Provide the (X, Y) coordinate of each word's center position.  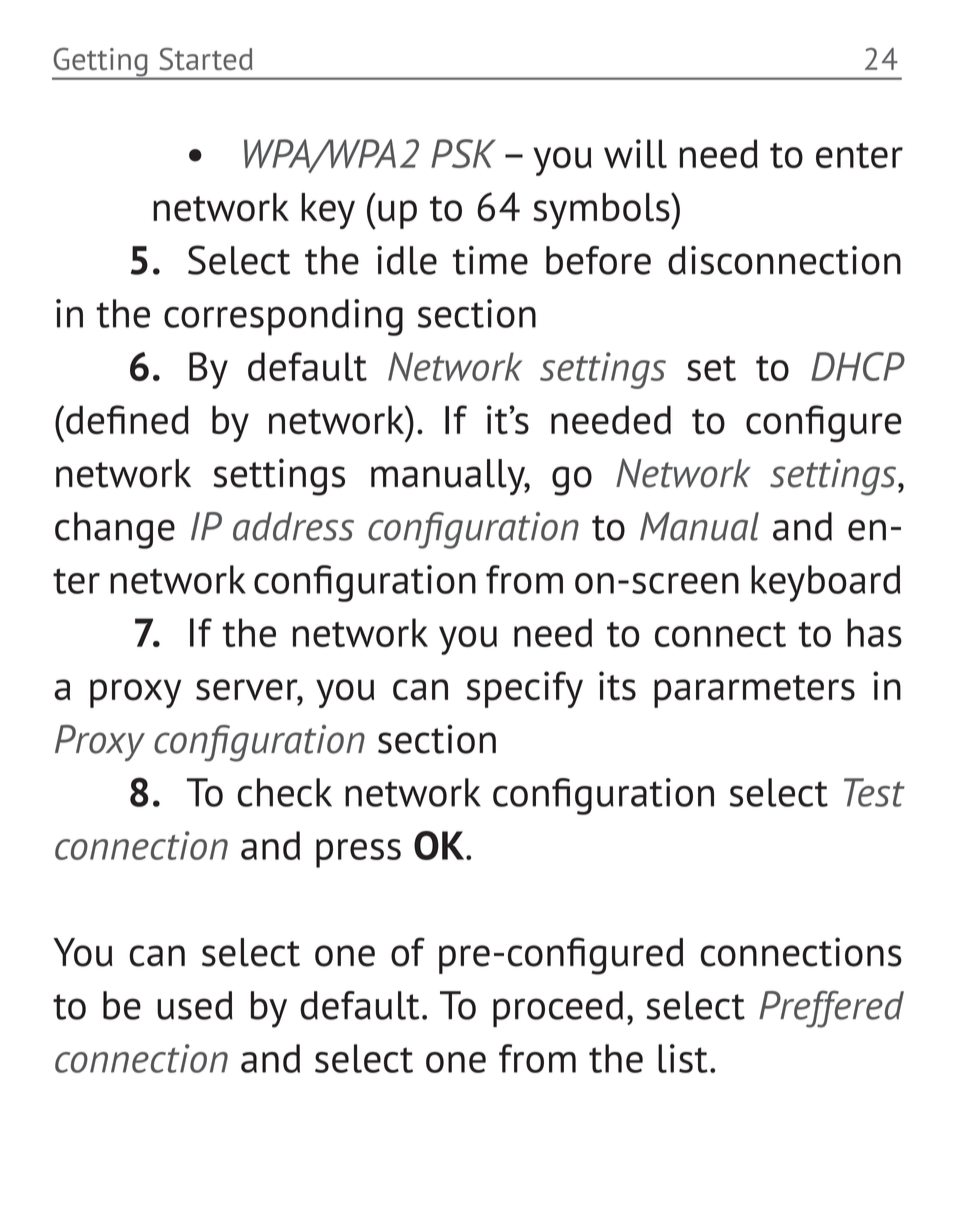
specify (525, 689)
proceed (558, 1009)
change (115, 530)
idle (407, 260)
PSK (463, 153)
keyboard (825, 583)
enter (859, 155)
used (195, 1005)
